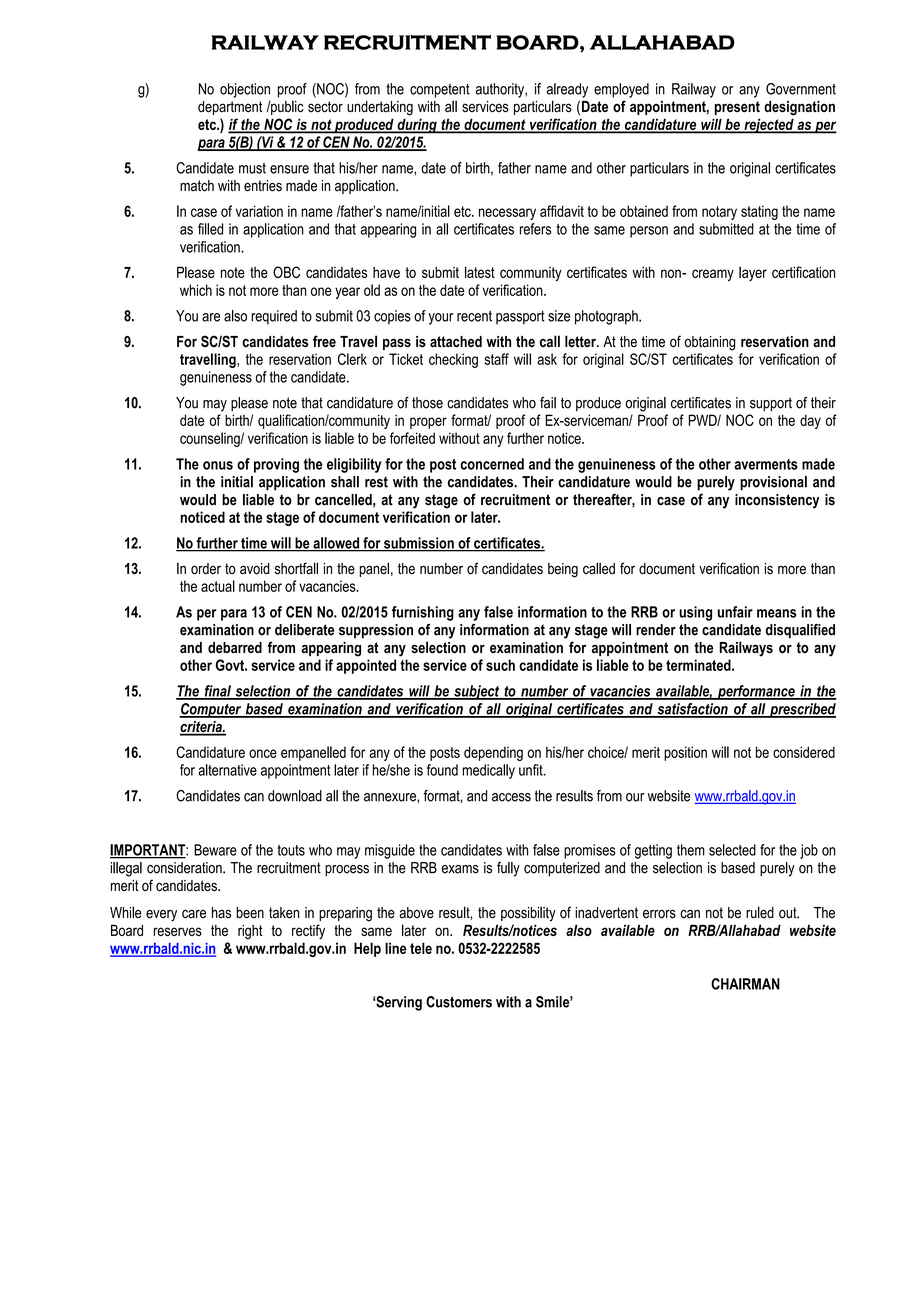  I want to click on Customers, so click(459, 1002).
